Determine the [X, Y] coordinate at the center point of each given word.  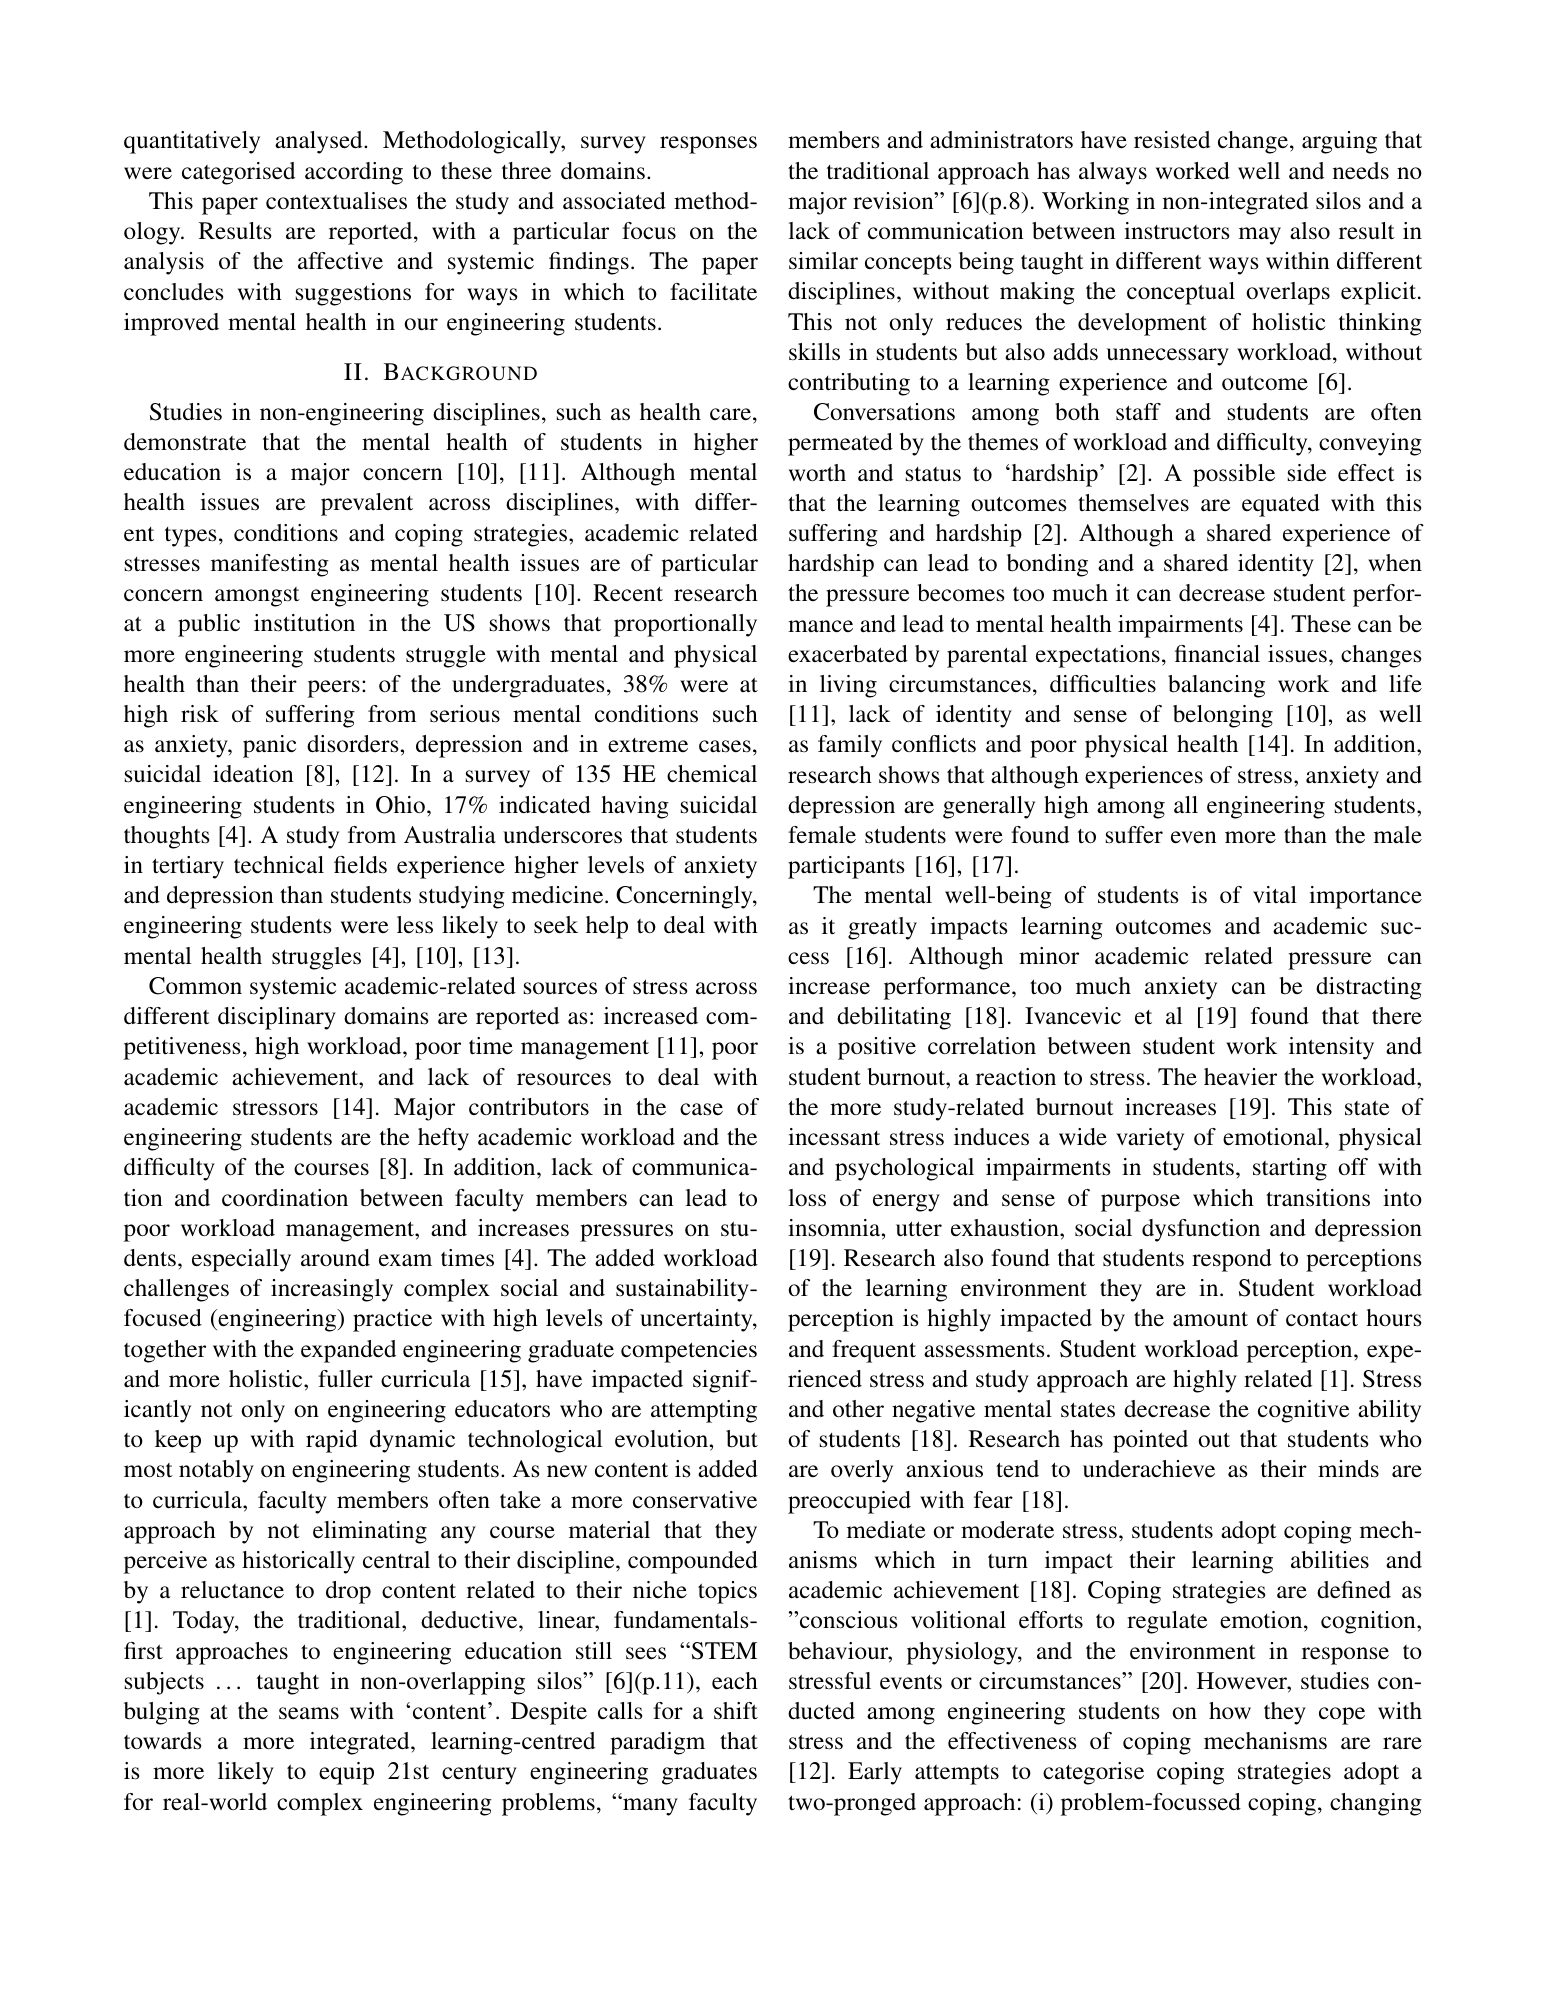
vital [1275, 895]
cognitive [1303, 1411]
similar [823, 260]
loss [807, 1198]
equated [1281, 505]
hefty [443, 1139]
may [1260, 236]
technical [279, 865]
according [354, 173]
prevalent [367, 504]
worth [817, 472]
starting [1290, 1169]
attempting [704, 1411]
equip [346, 1773]
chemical [712, 774]
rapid [332, 1441]
